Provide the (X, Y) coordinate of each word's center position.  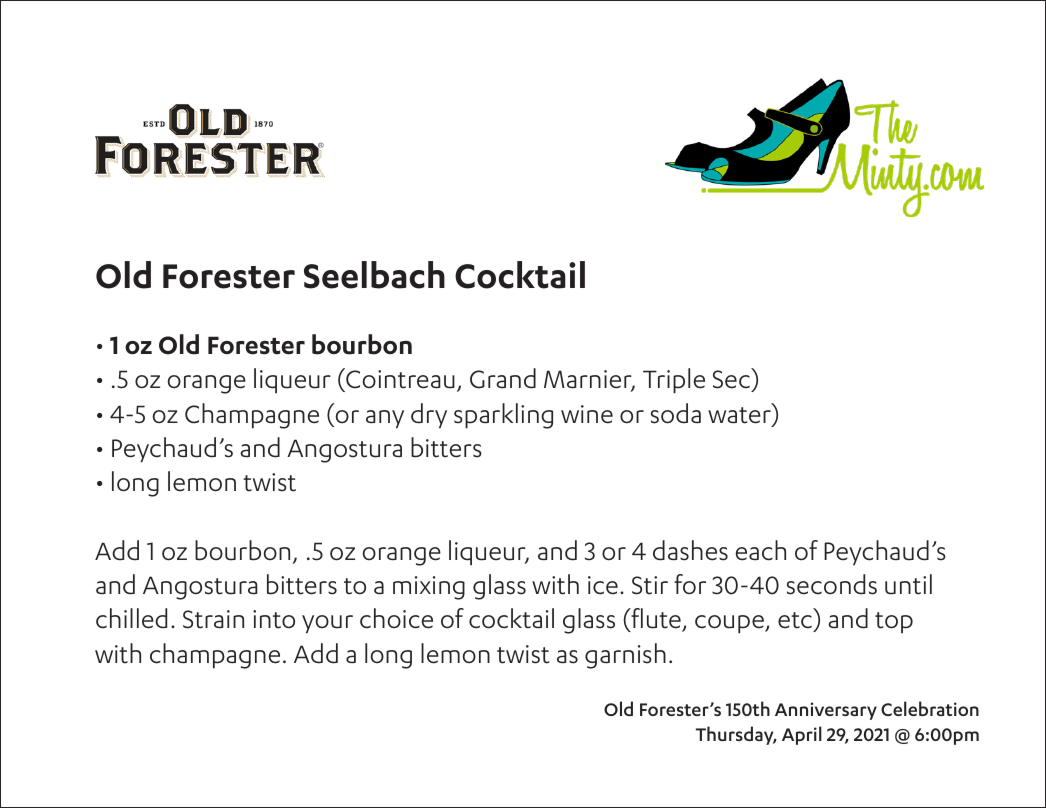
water (740, 416)
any (385, 419)
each (760, 550)
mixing (429, 588)
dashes (690, 550)
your (327, 624)
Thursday (736, 735)
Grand (503, 378)
